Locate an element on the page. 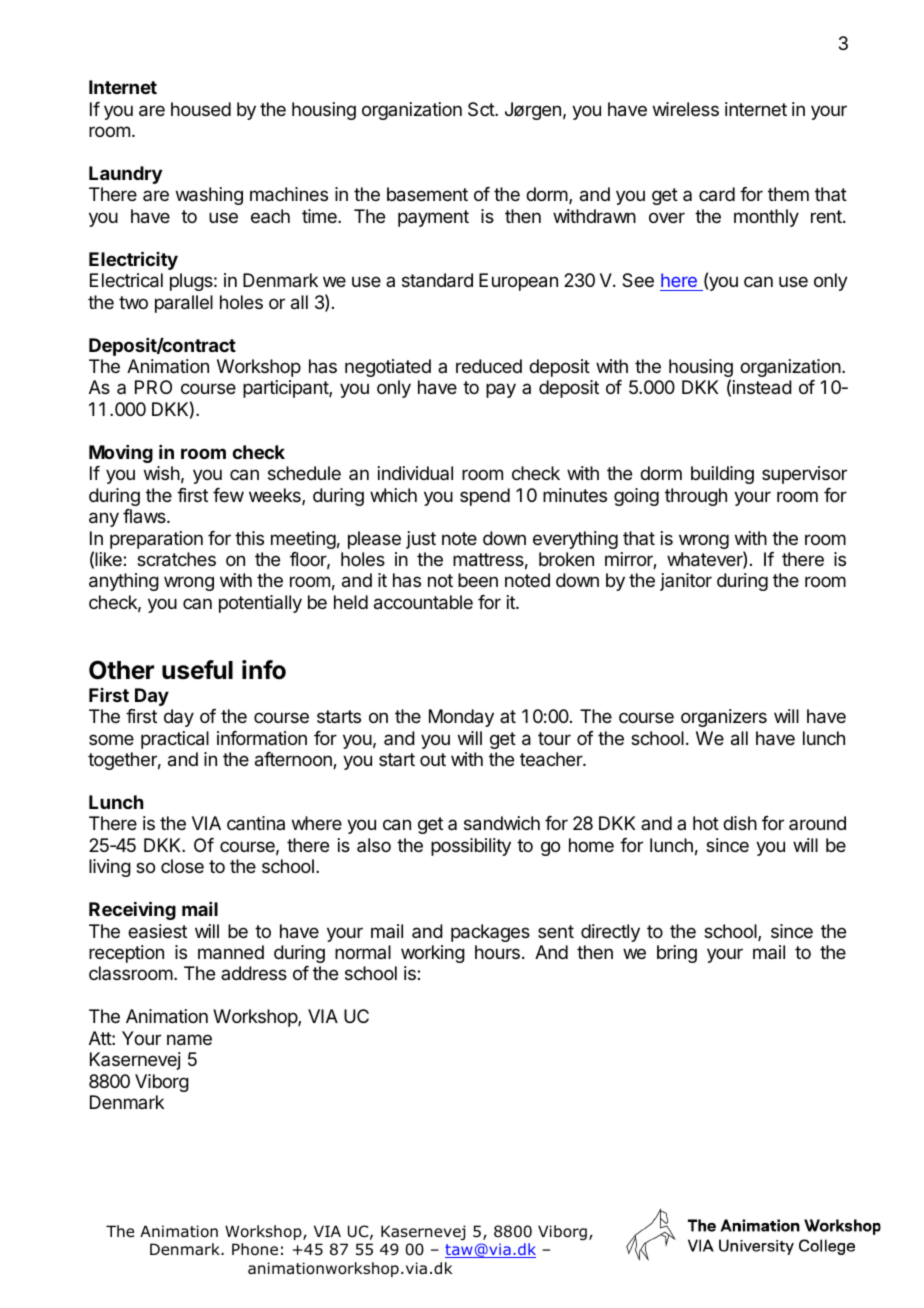 Image resolution: width=924 pixels, height=1308 pixels. reduced is located at coordinates (489, 366).
